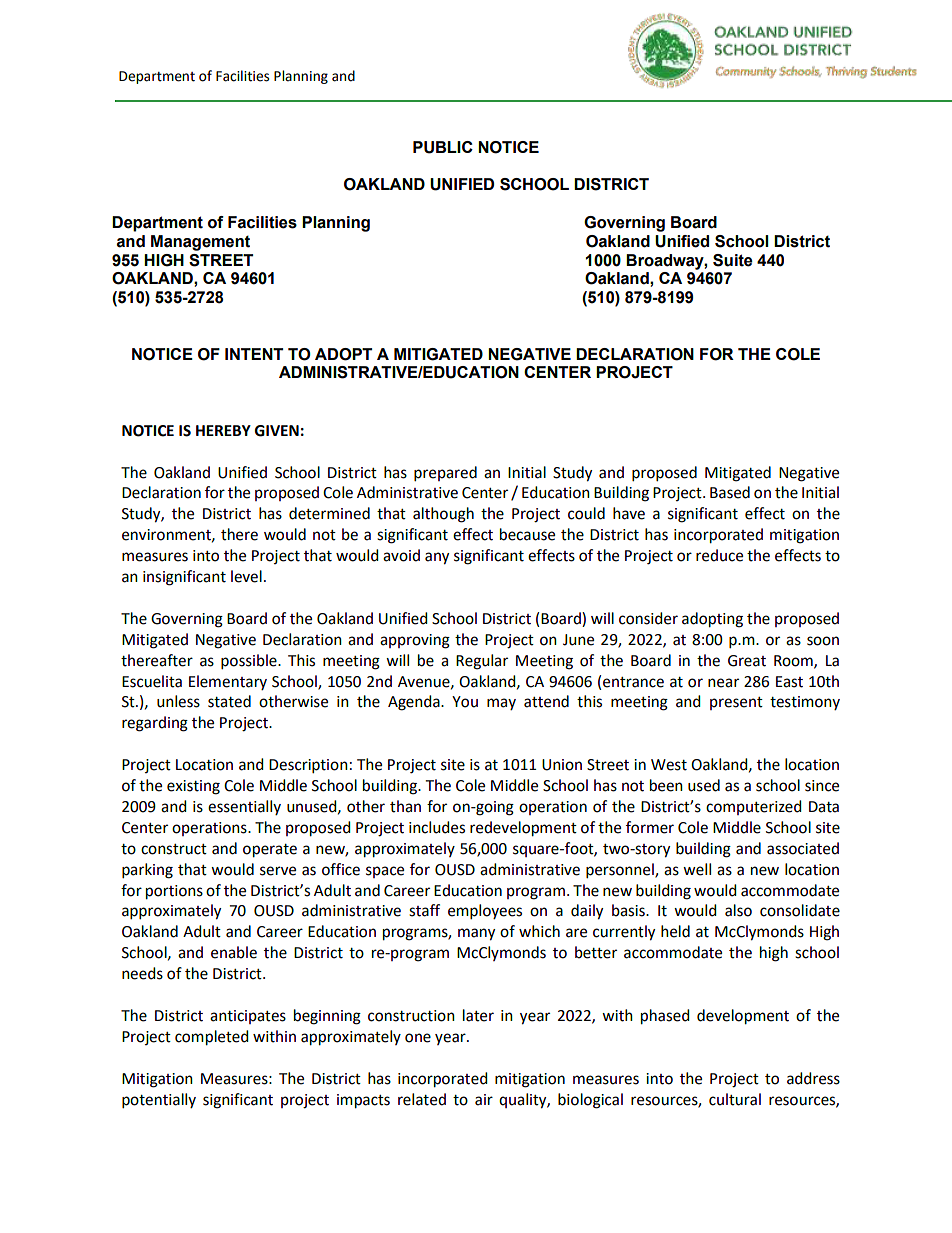 This screenshot has height=1233, width=952. Describe the element at coordinates (443, 147) in the screenshot. I see `PUBLIC` at that location.
